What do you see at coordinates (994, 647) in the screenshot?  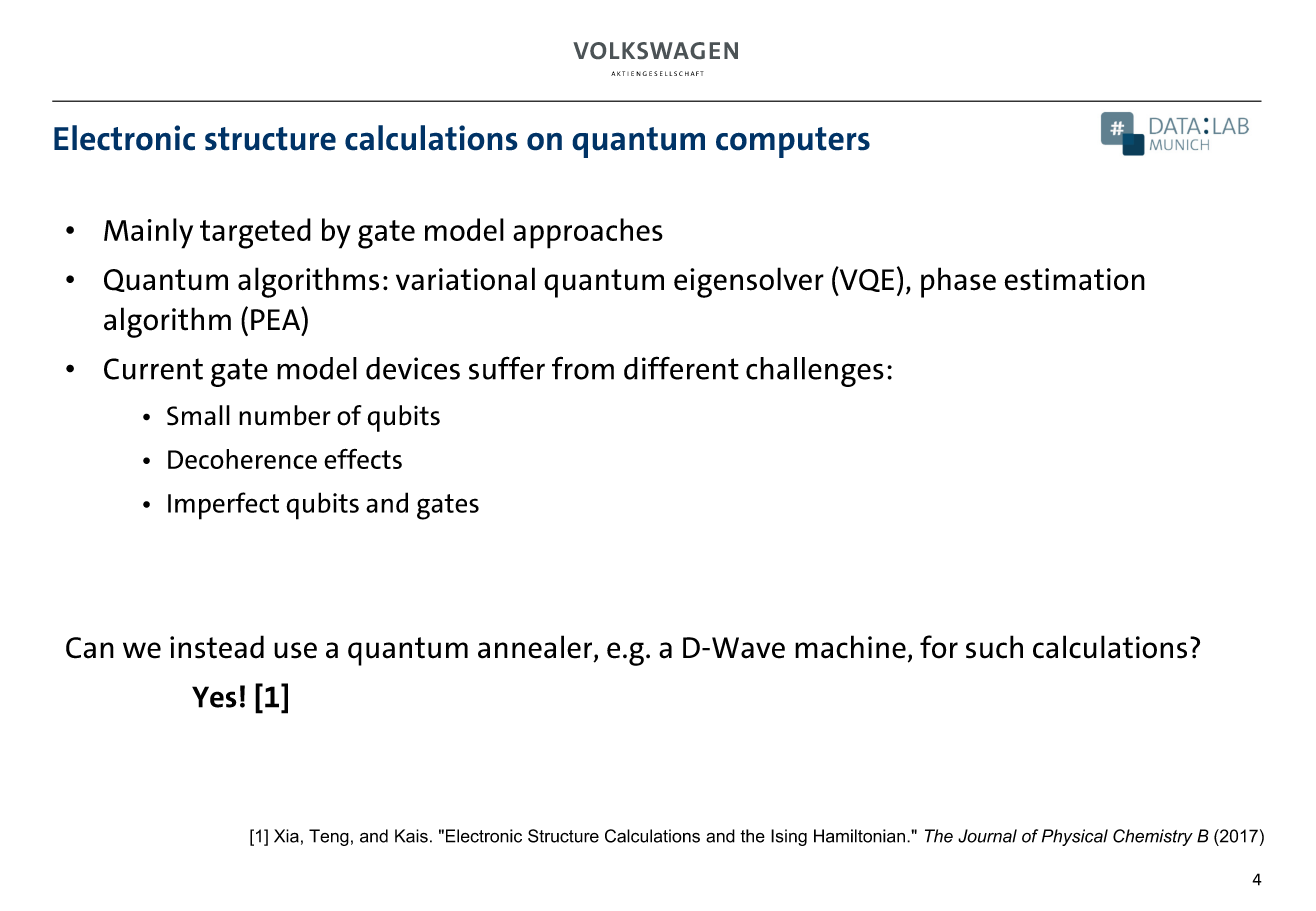 I see `such` at bounding box center [994, 647].
